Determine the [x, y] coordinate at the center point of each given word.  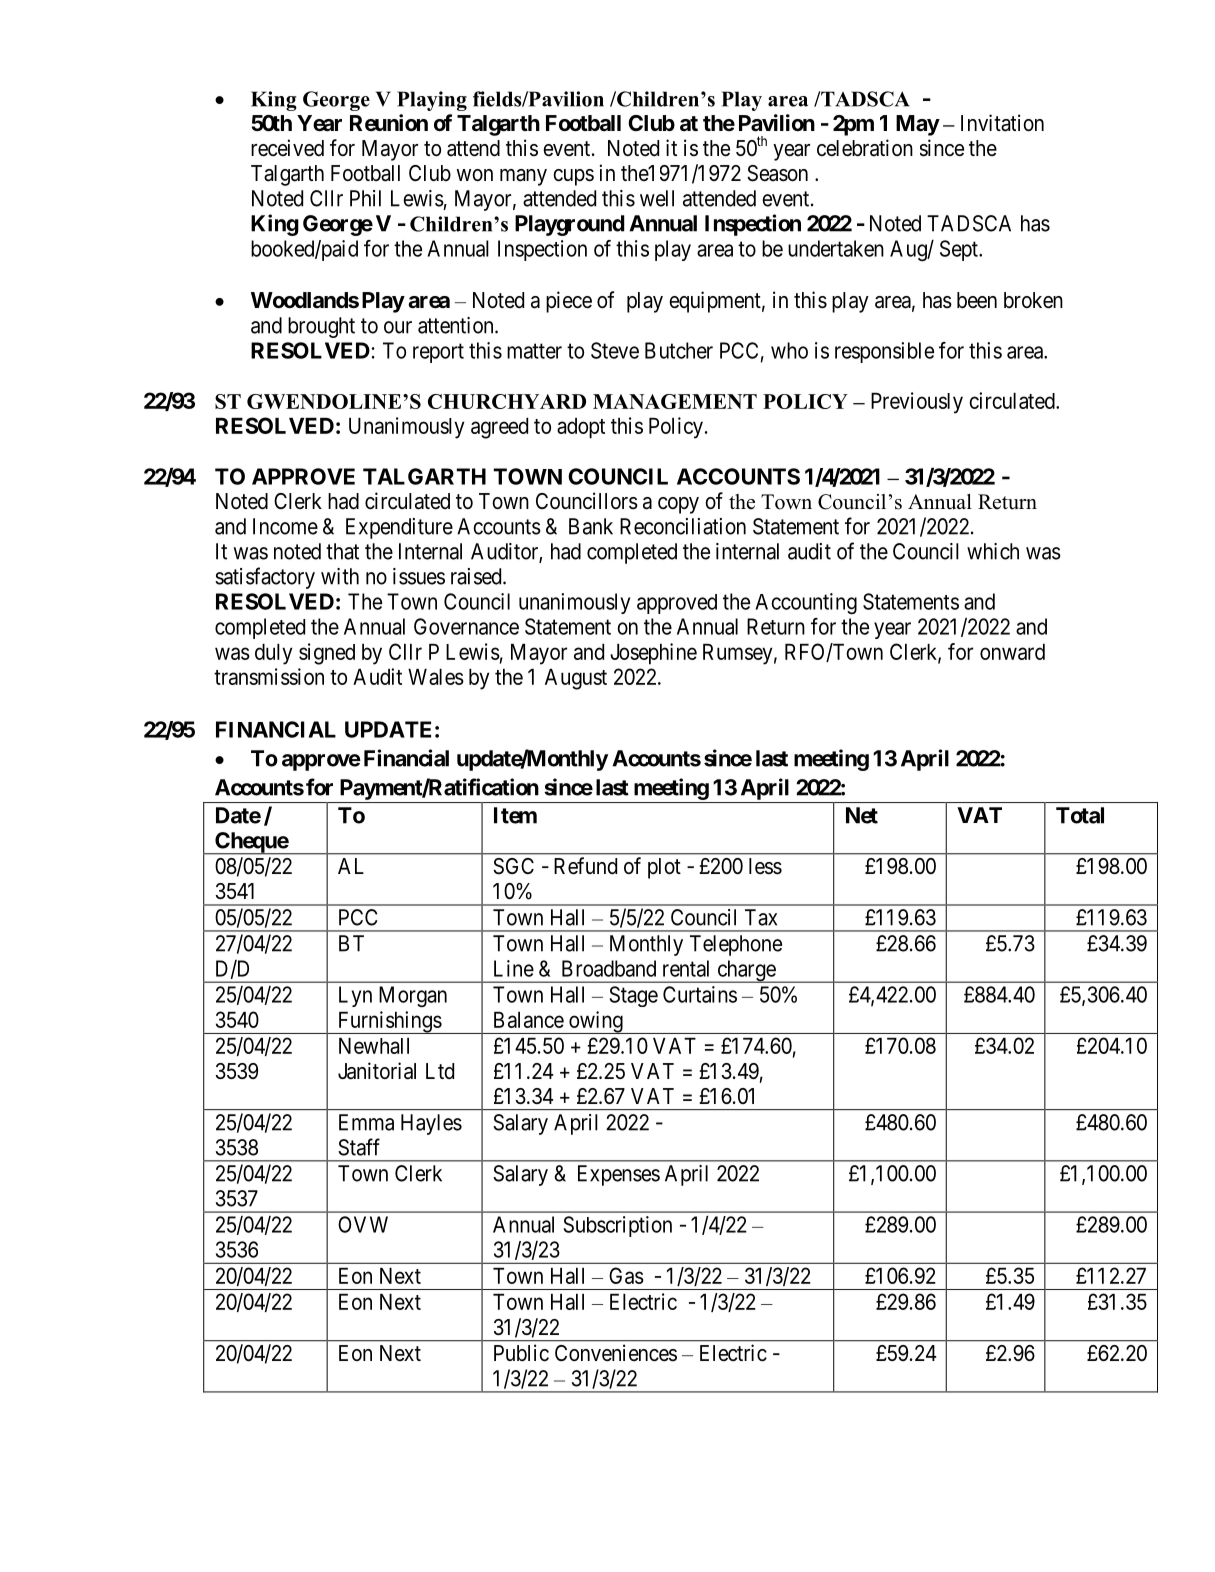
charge [746, 971]
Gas [626, 1275]
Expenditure [399, 528]
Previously [917, 403]
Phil [365, 198]
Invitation [1002, 123]
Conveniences [616, 1353]
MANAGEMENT [675, 401]
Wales [436, 677]
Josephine [653, 654]
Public [521, 1353]
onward [1012, 652]
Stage [633, 996]
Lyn [355, 996]
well [657, 198]
